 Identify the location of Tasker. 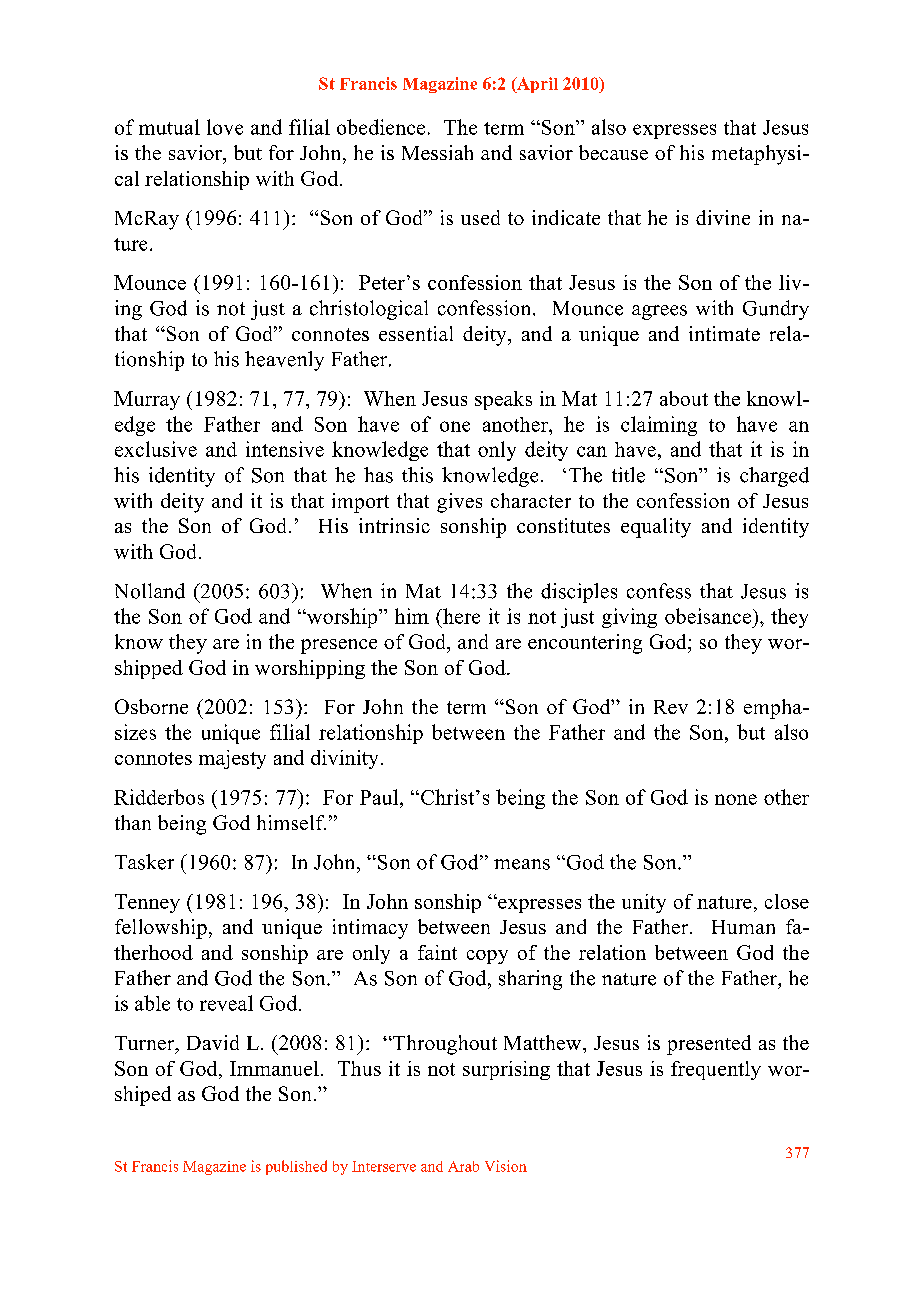
(144, 862).
